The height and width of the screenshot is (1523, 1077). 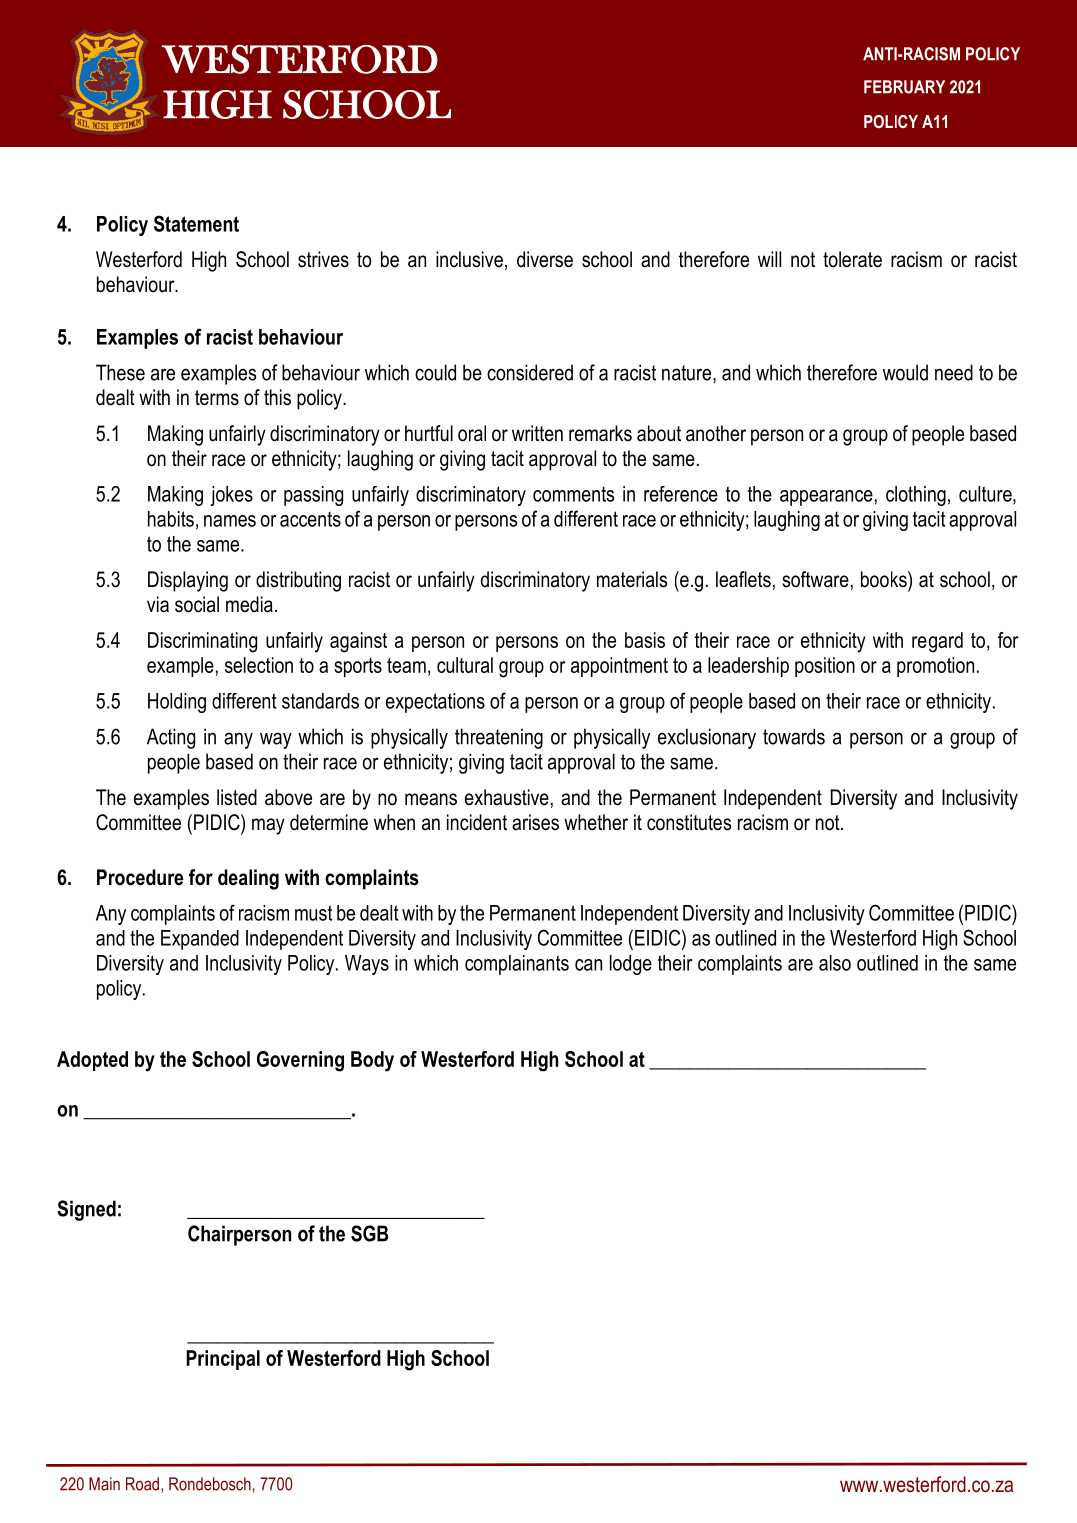 What do you see at coordinates (904, 87) in the screenshot?
I see `FEBRUARY` at bounding box center [904, 87].
